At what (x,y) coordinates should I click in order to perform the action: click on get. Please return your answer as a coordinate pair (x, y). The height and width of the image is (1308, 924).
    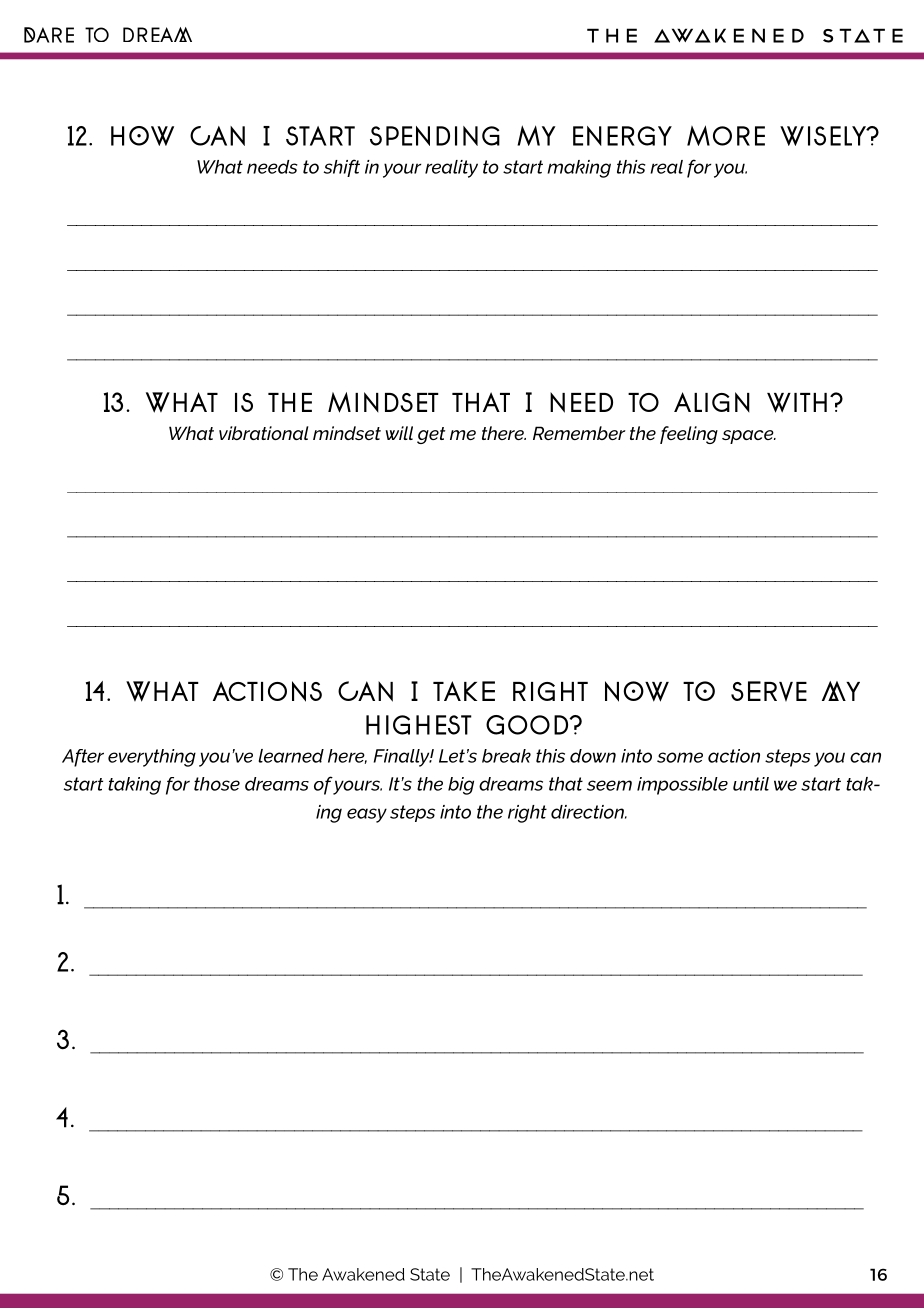
    Looking at the image, I should click on (431, 435).
